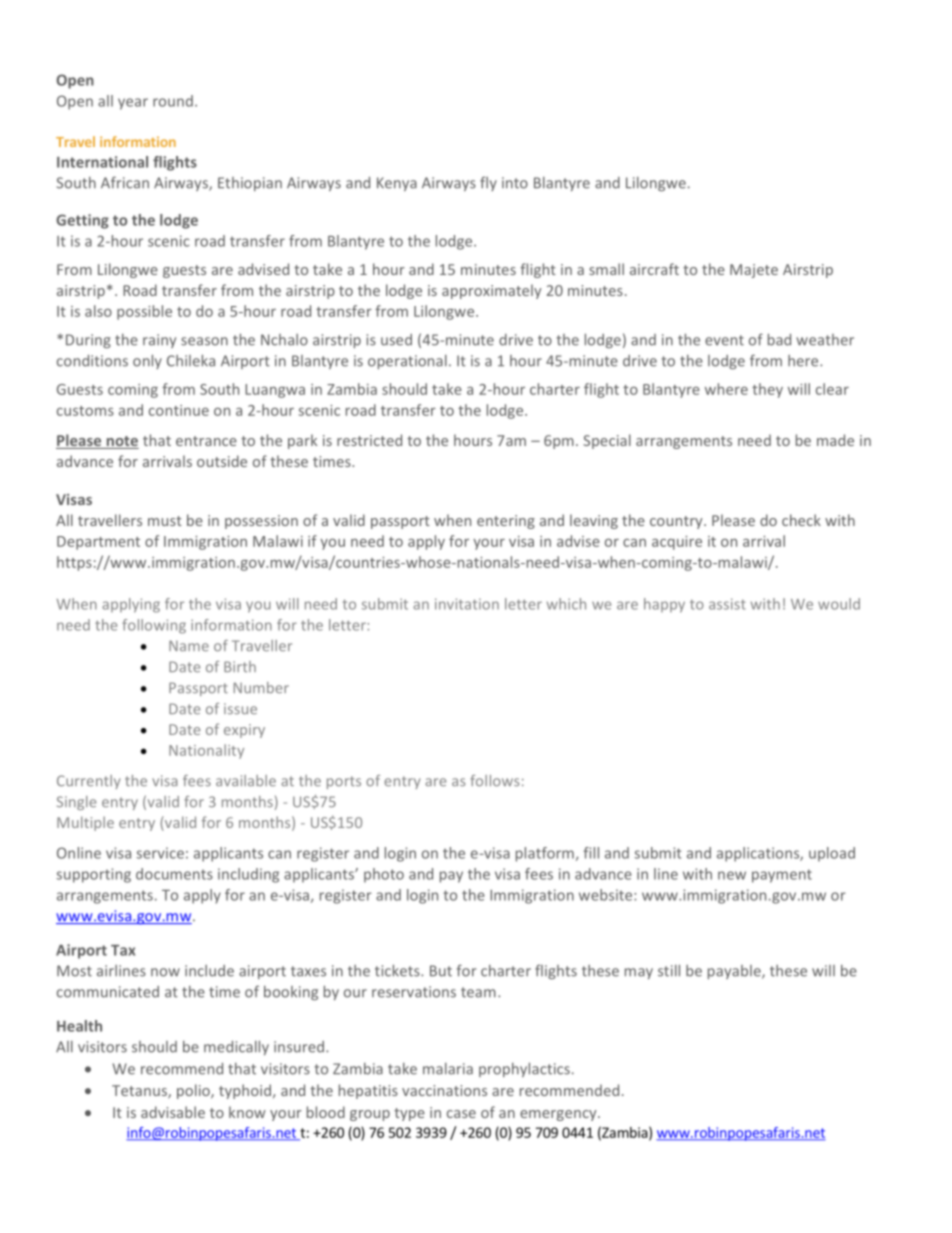  I want to click on Tetanus, so click(140, 1092).
